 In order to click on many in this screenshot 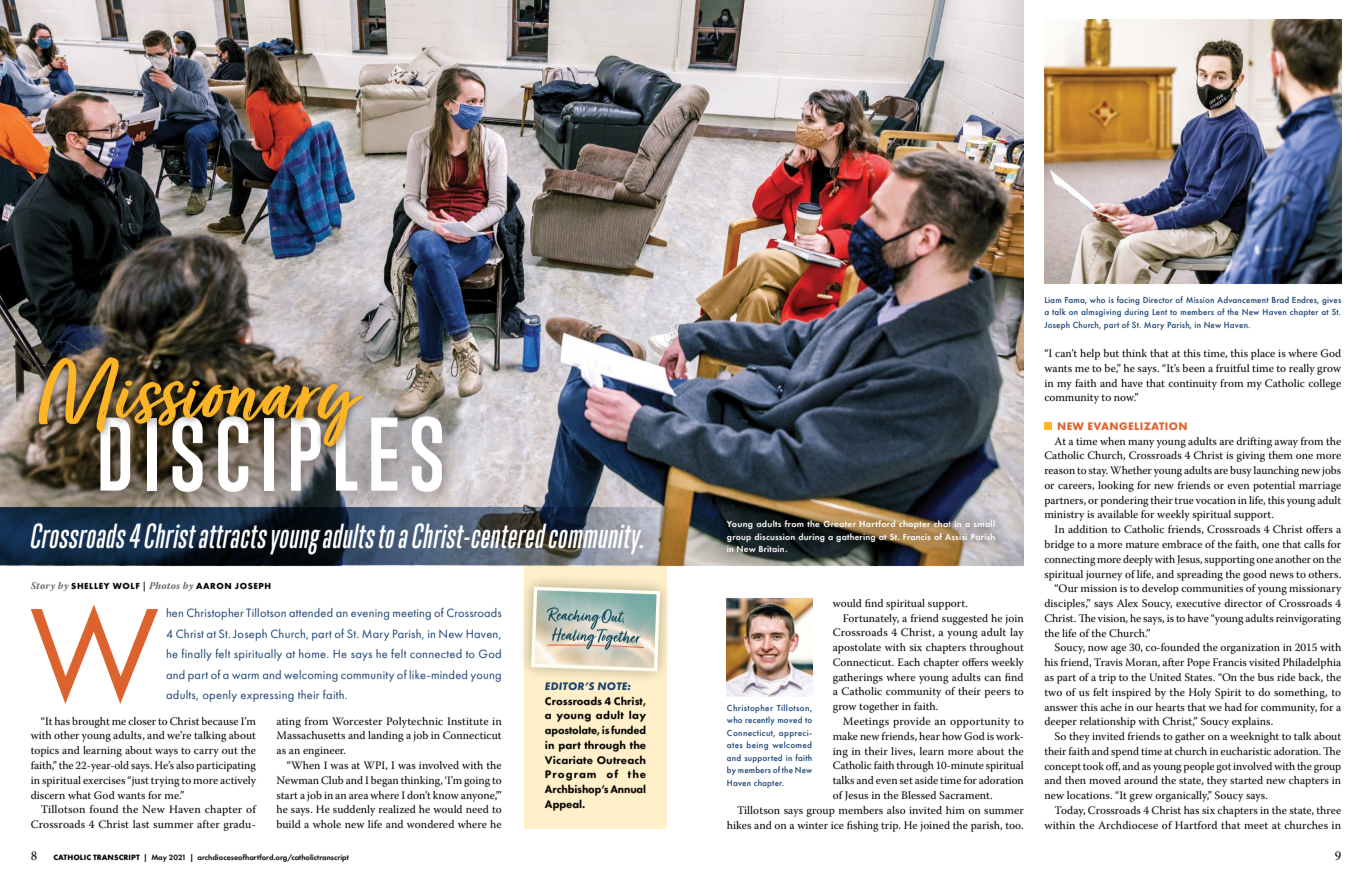, I will do `click(1141, 444)`.
